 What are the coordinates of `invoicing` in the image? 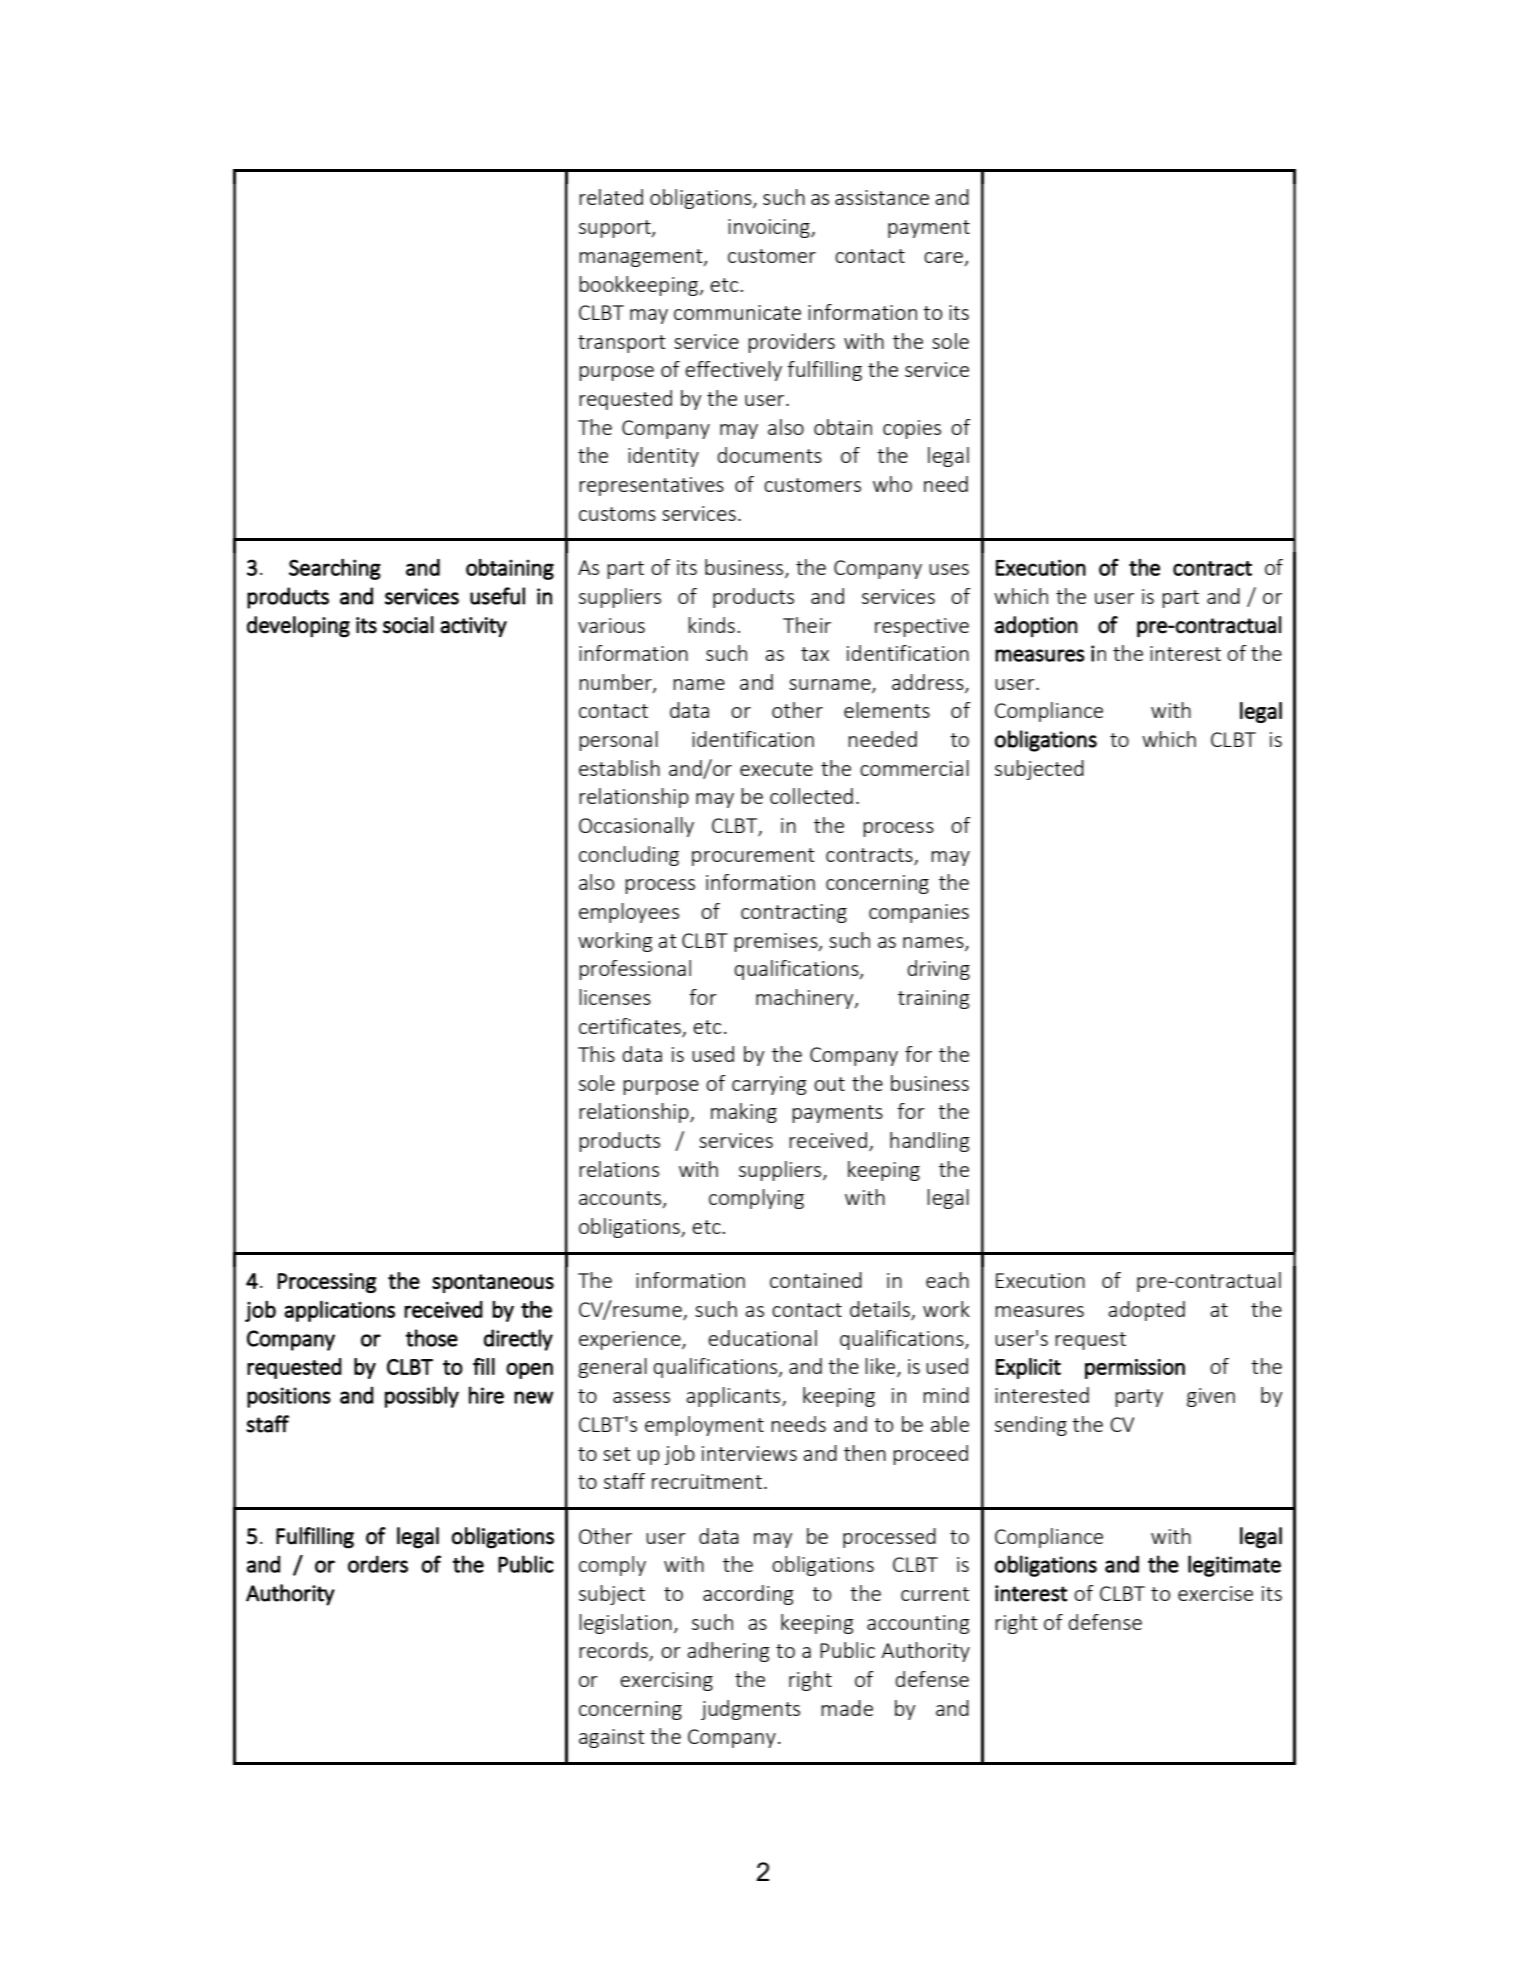 It's located at (770, 228).
